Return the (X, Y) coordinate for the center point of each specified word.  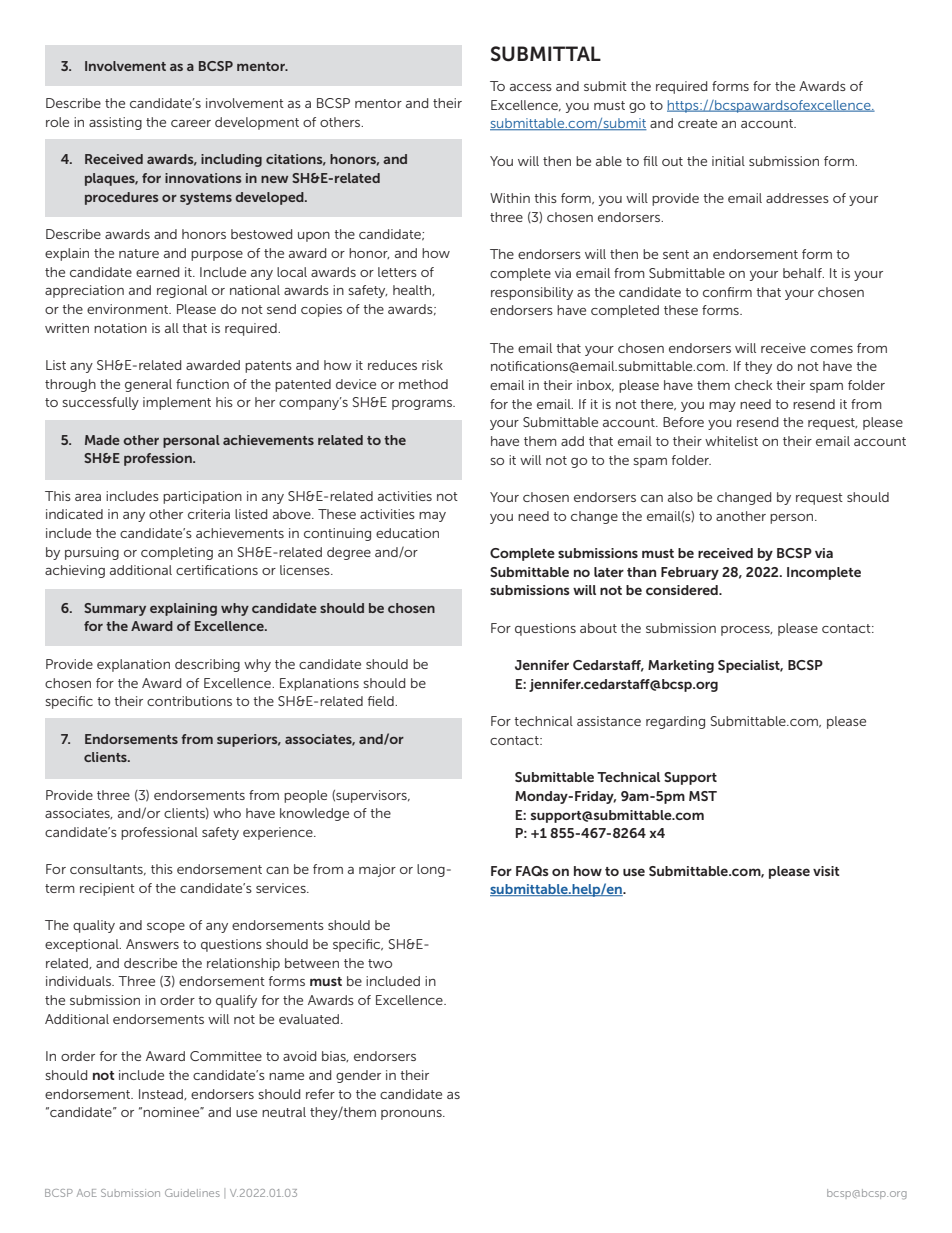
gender (358, 1076)
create (697, 123)
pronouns (412, 1115)
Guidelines (192, 1193)
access (531, 87)
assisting (115, 123)
